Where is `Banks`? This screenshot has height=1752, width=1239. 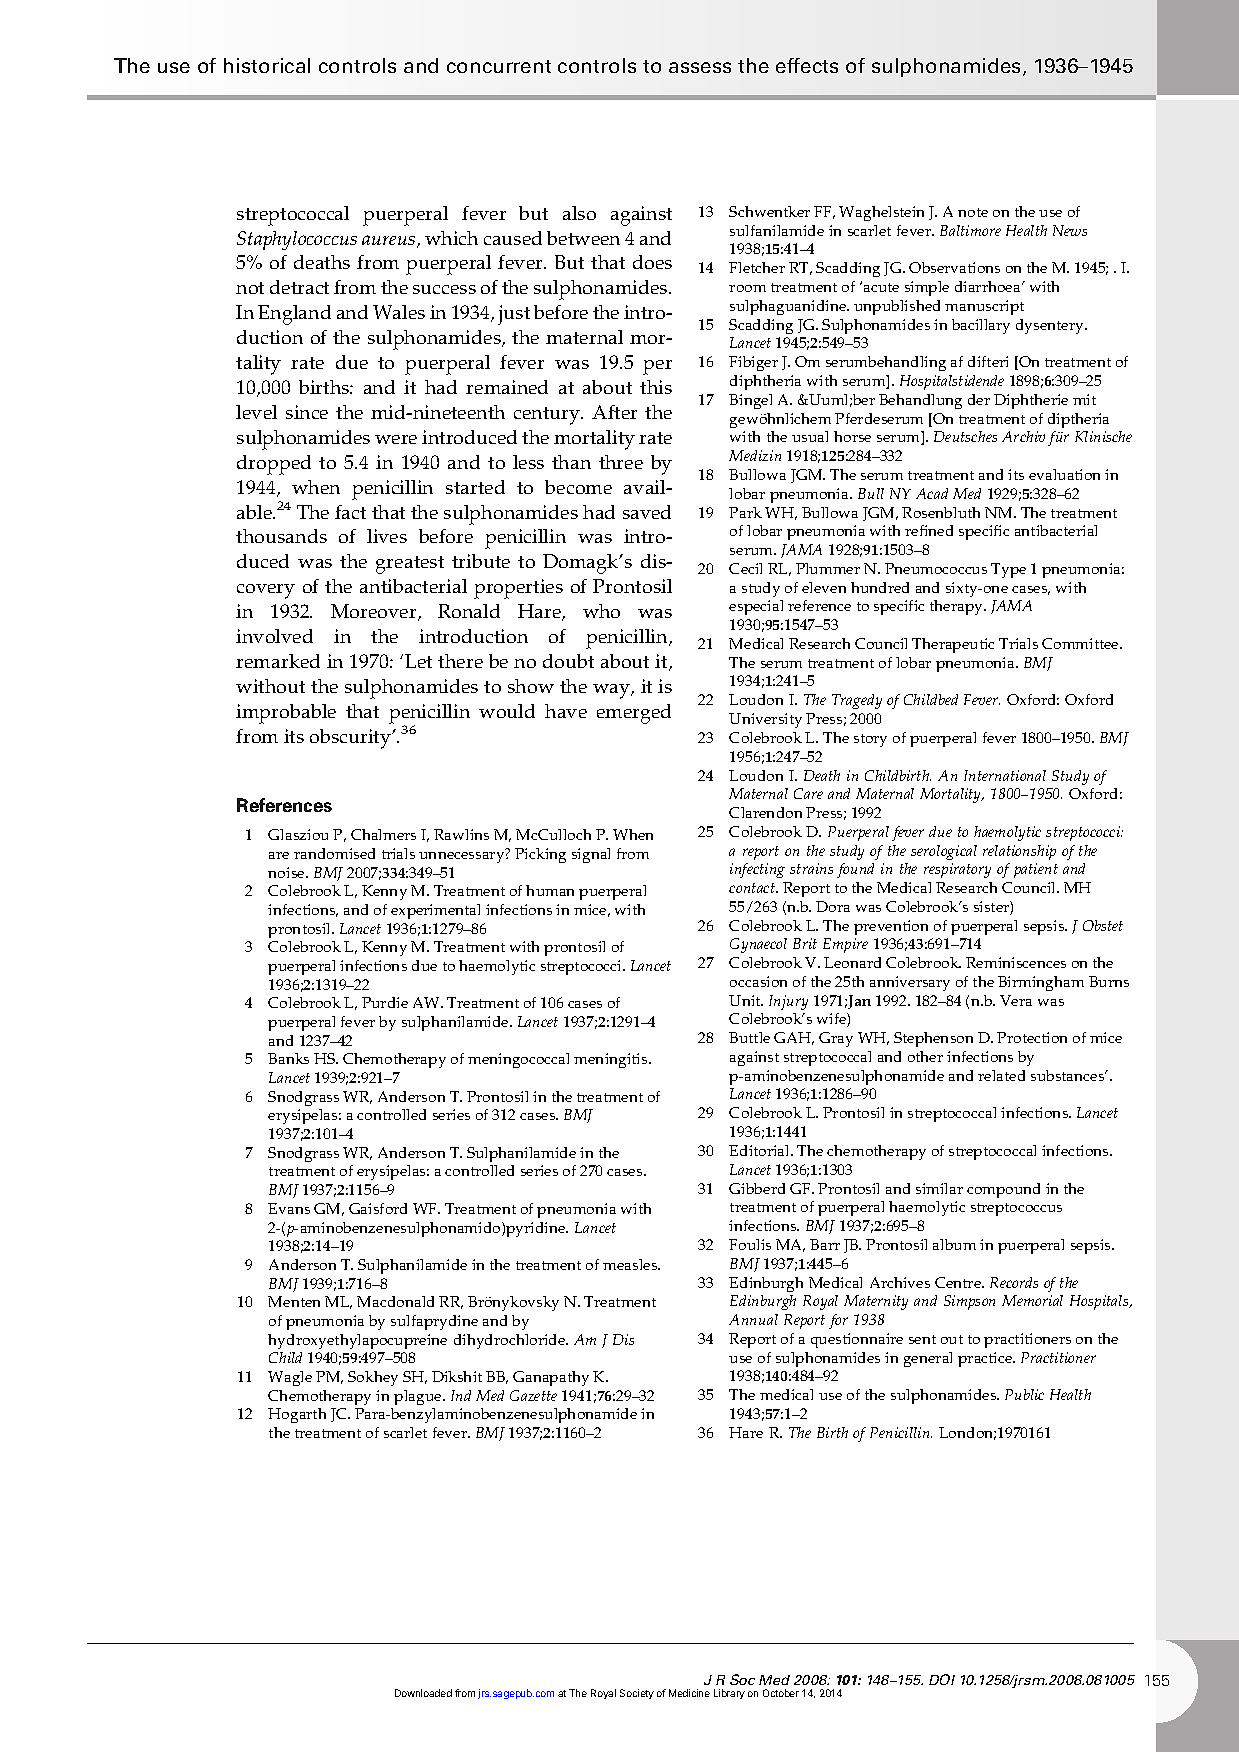
Banks is located at coordinates (288, 1058).
